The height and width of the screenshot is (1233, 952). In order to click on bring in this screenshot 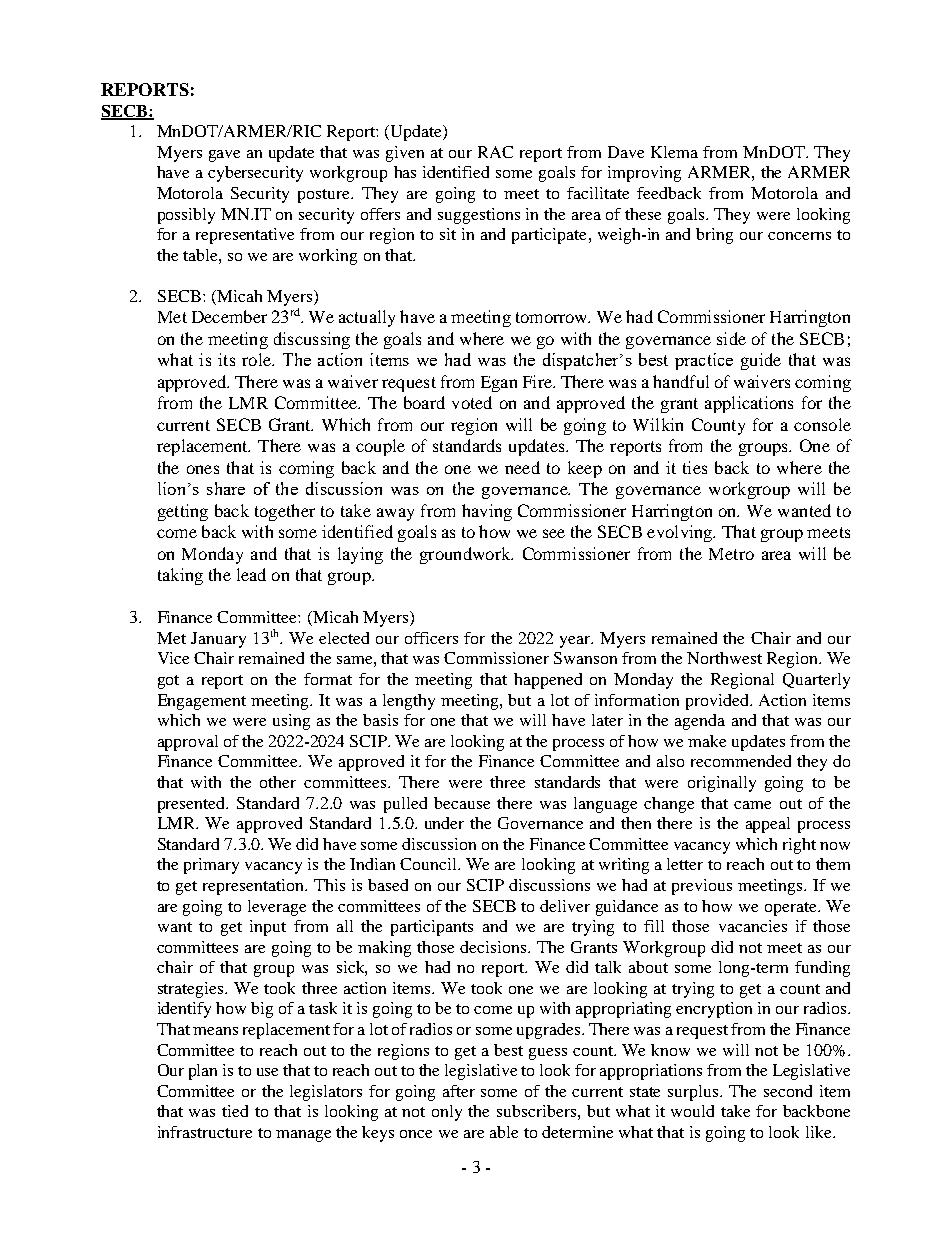, I will do `click(714, 236)`.
